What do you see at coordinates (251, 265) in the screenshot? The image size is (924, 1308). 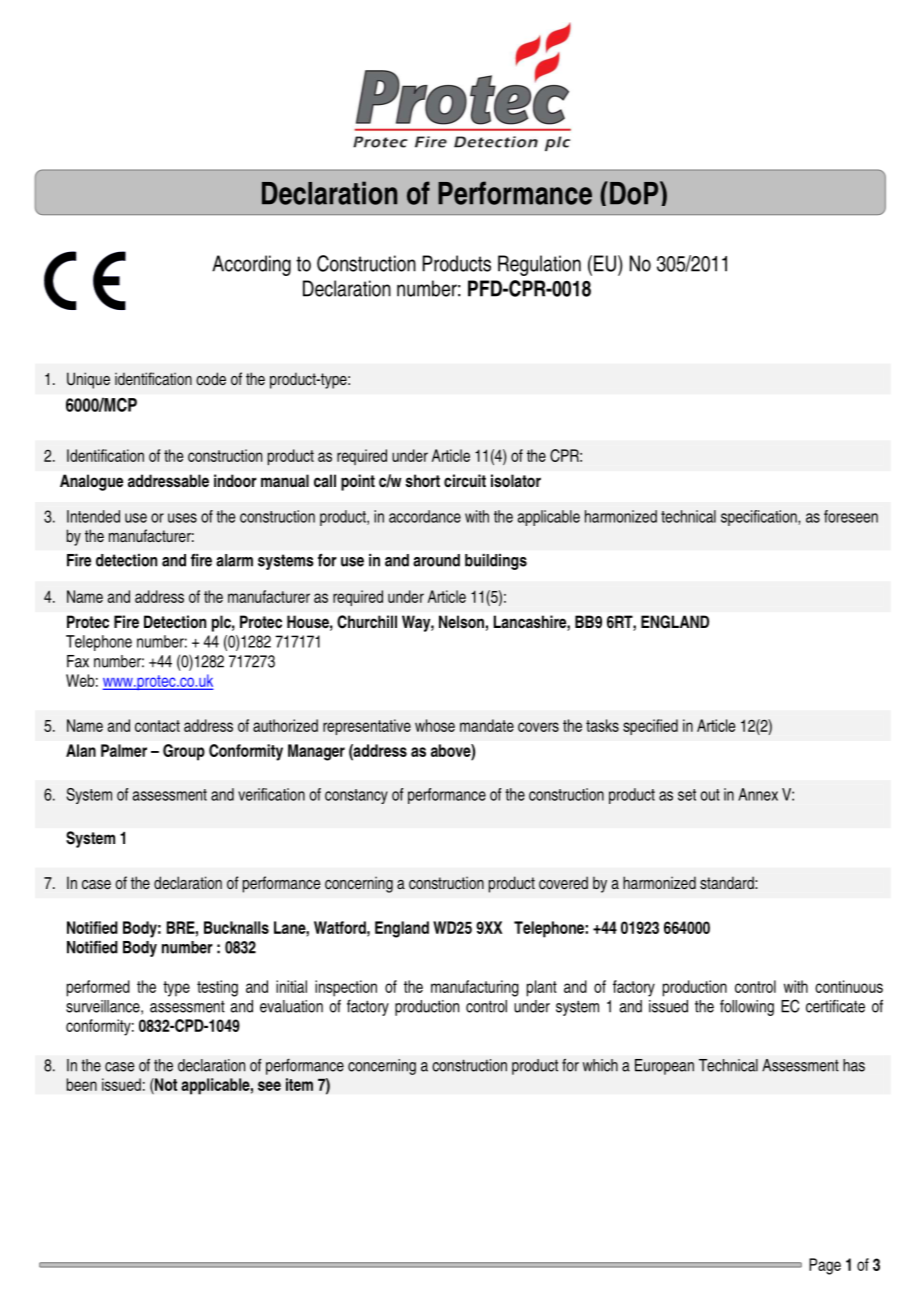 I see `According` at bounding box center [251, 265].
